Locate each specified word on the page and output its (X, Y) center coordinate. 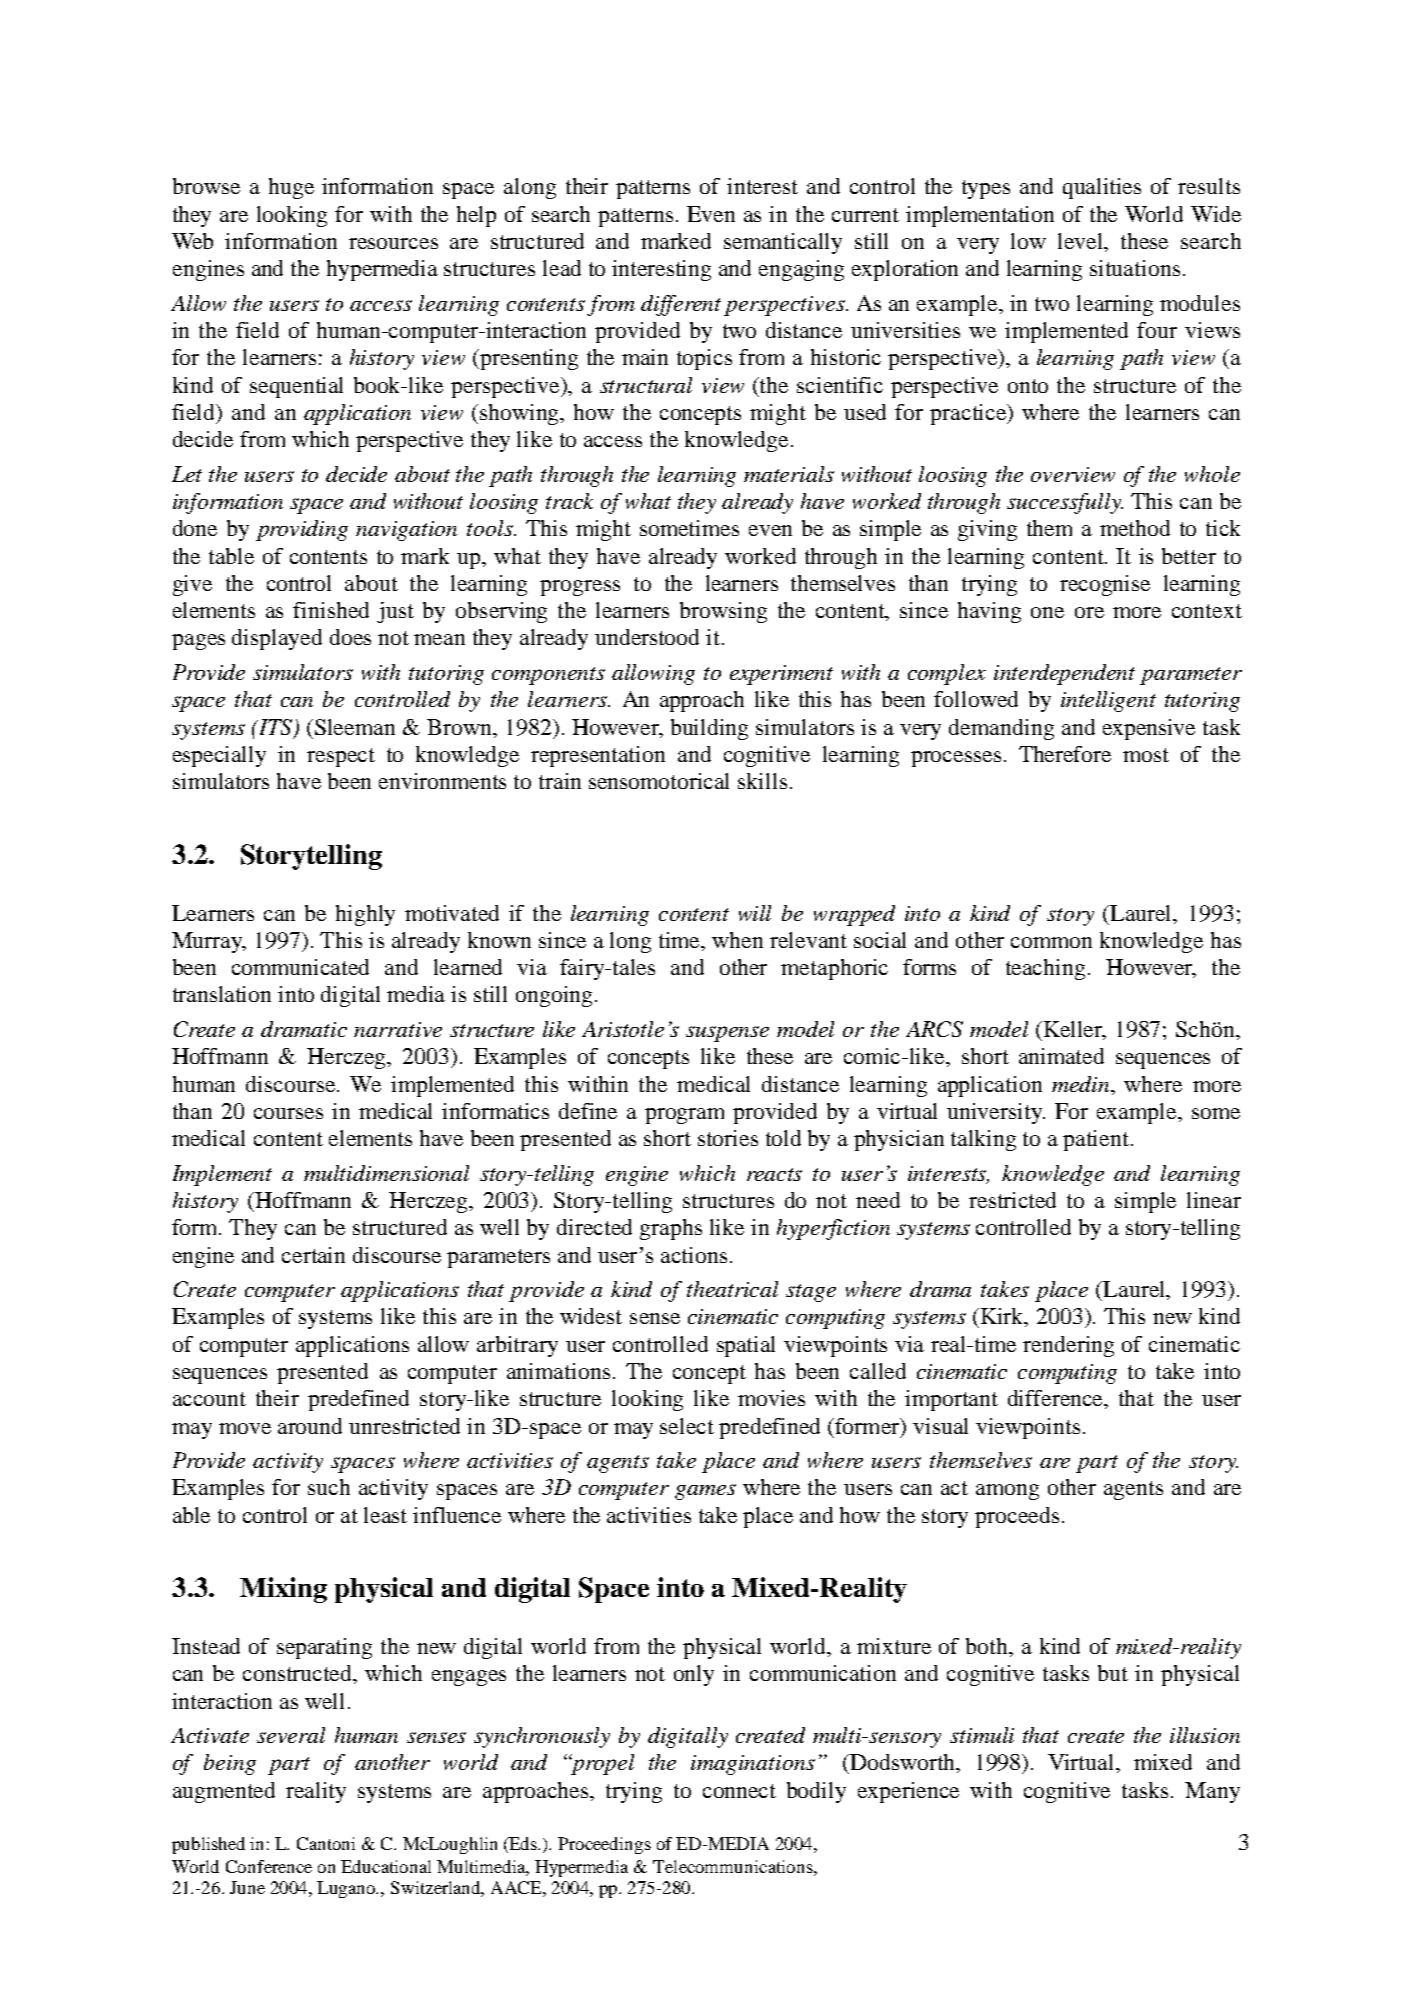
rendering (1068, 1346)
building (709, 729)
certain (313, 1255)
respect (341, 757)
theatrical (732, 1289)
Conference (269, 1866)
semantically (783, 243)
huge (291, 188)
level (1082, 242)
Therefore (1065, 754)
